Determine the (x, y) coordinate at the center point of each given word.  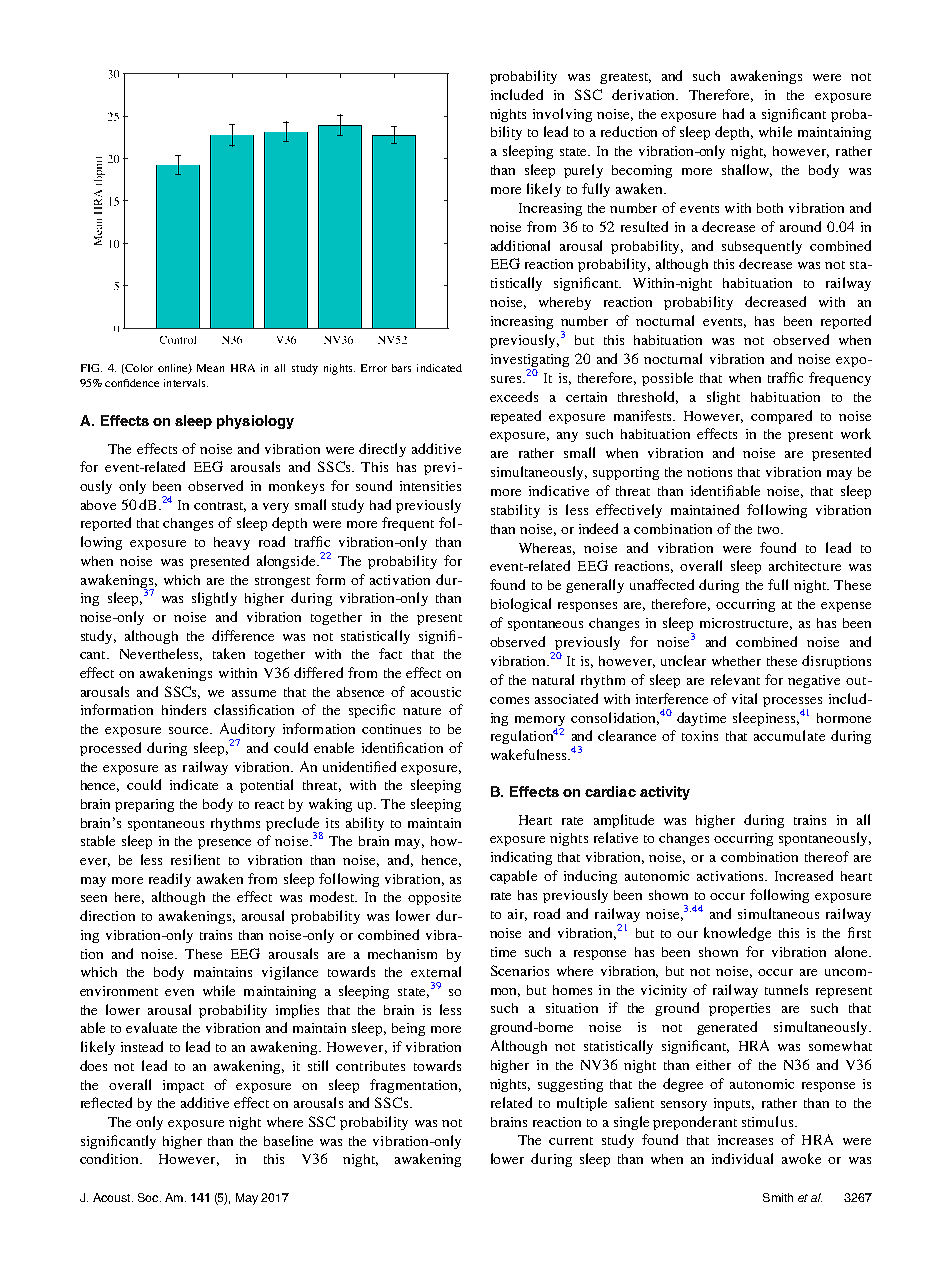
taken (229, 653)
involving (562, 115)
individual (742, 1158)
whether (736, 661)
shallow (747, 170)
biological (521, 605)
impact (183, 1086)
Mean (210, 368)
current (571, 1141)
